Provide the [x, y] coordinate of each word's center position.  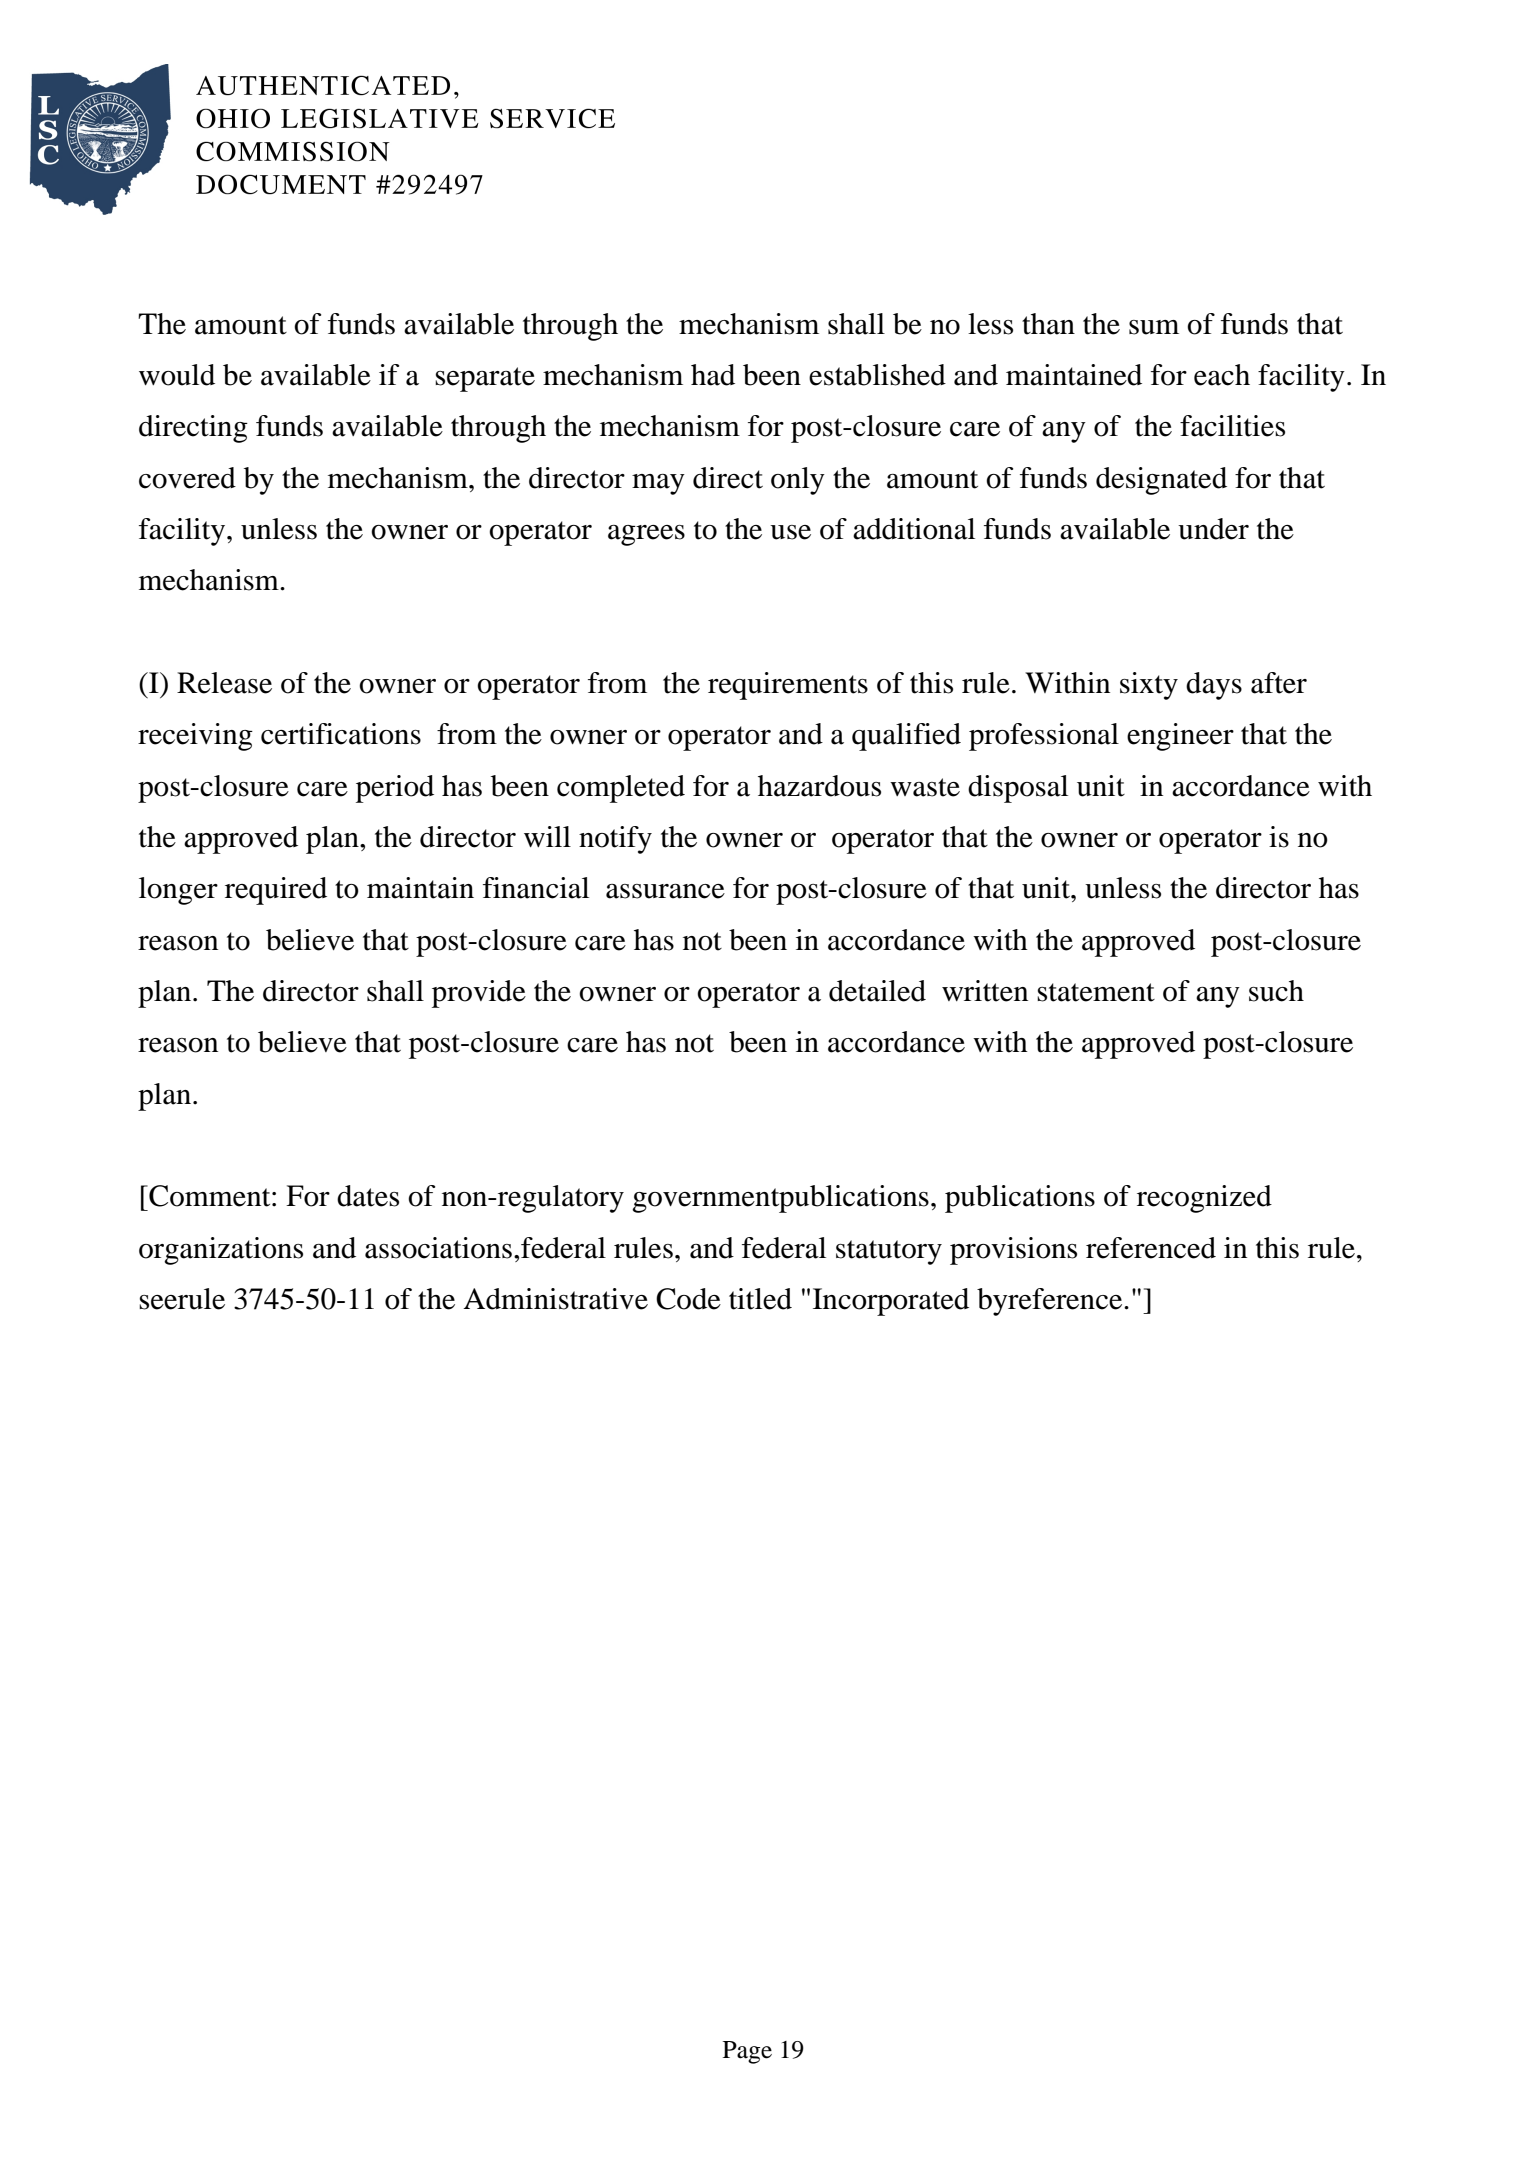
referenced [1151, 1248]
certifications [341, 734]
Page [747, 2052]
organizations [221, 1251]
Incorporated [891, 1302]
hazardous [819, 786]
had [713, 375]
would [177, 375]
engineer [1180, 737]
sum [1154, 327]
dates [368, 1196]
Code [688, 1299]
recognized [1204, 1199]
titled [760, 1299]
